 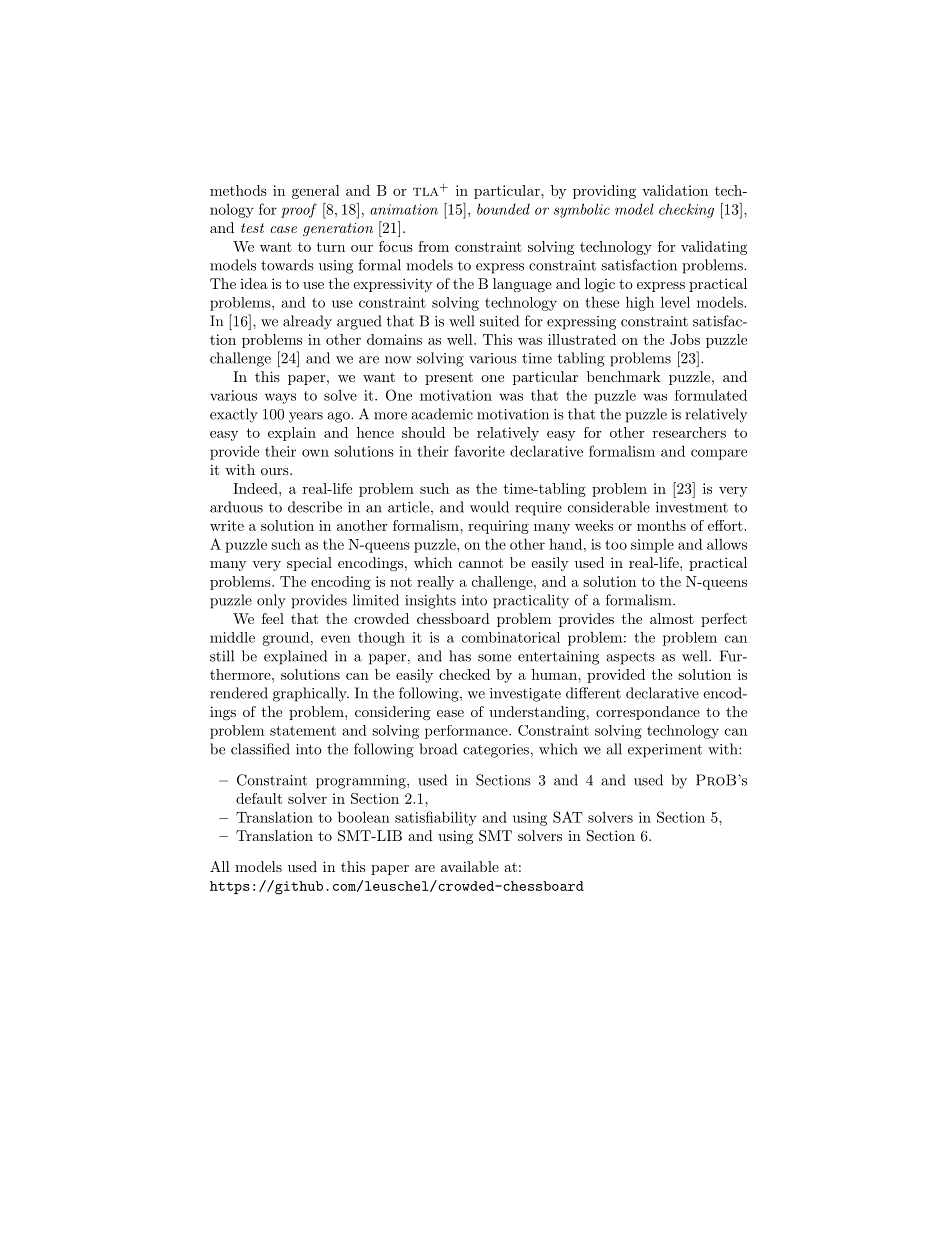 I want to click on bounded, so click(x=503, y=209).
